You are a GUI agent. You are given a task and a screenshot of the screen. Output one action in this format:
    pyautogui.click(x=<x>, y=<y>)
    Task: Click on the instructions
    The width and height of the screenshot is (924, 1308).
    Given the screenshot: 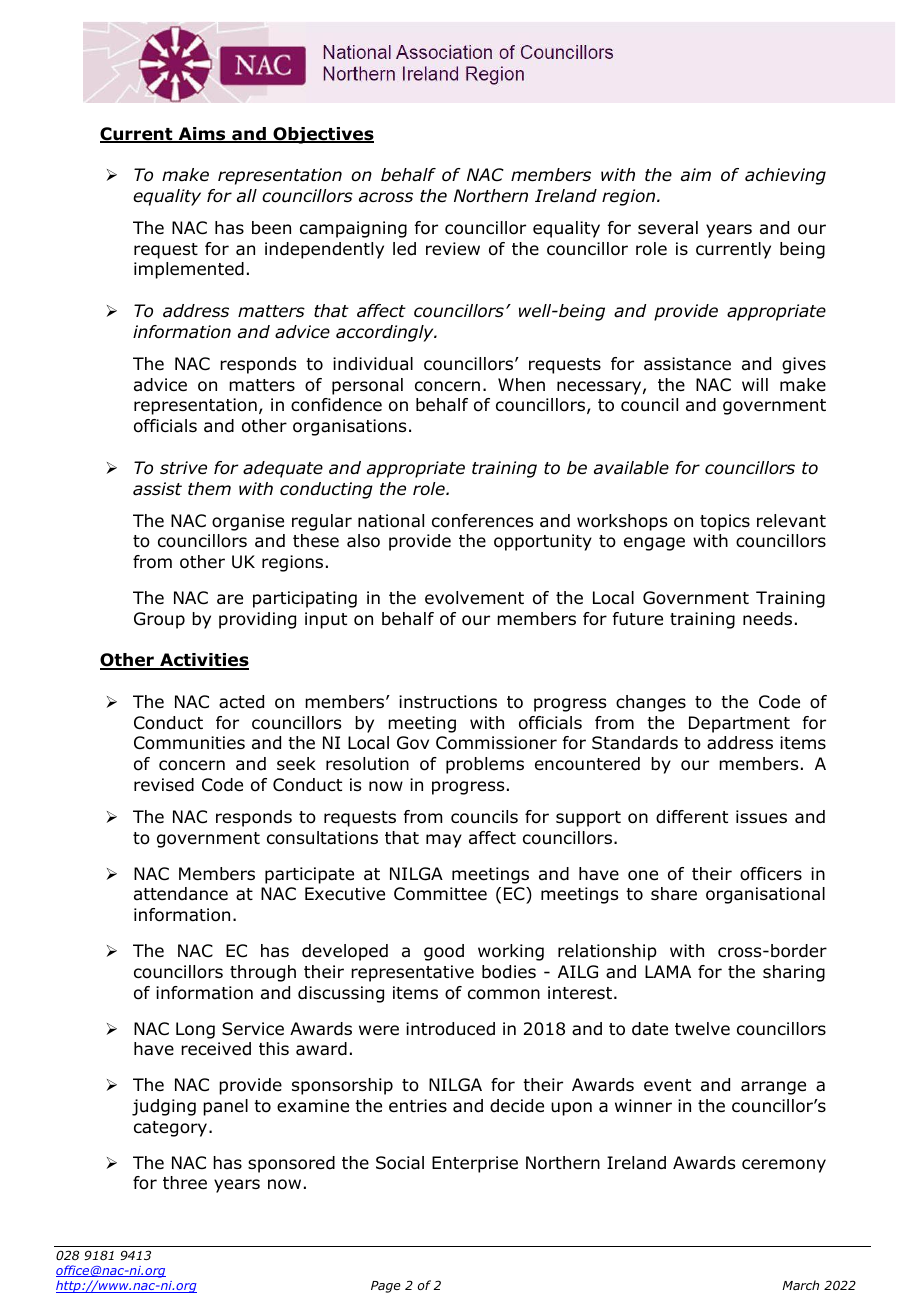 What is the action you would take?
    pyautogui.click(x=448, y=702)
